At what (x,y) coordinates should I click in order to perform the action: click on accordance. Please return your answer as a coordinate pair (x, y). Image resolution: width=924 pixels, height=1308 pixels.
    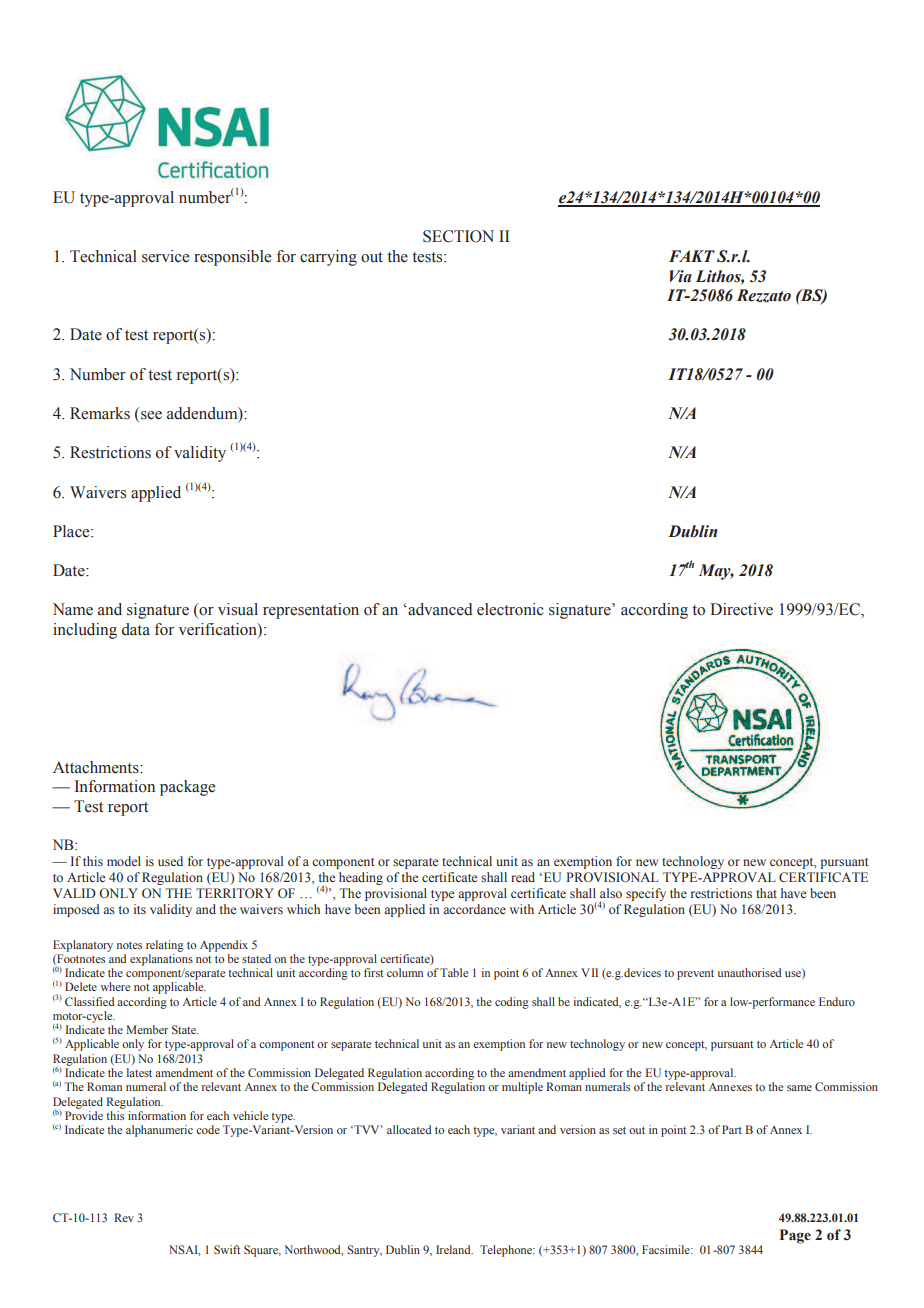
    Looking at the image, I should click on (474, 909).
